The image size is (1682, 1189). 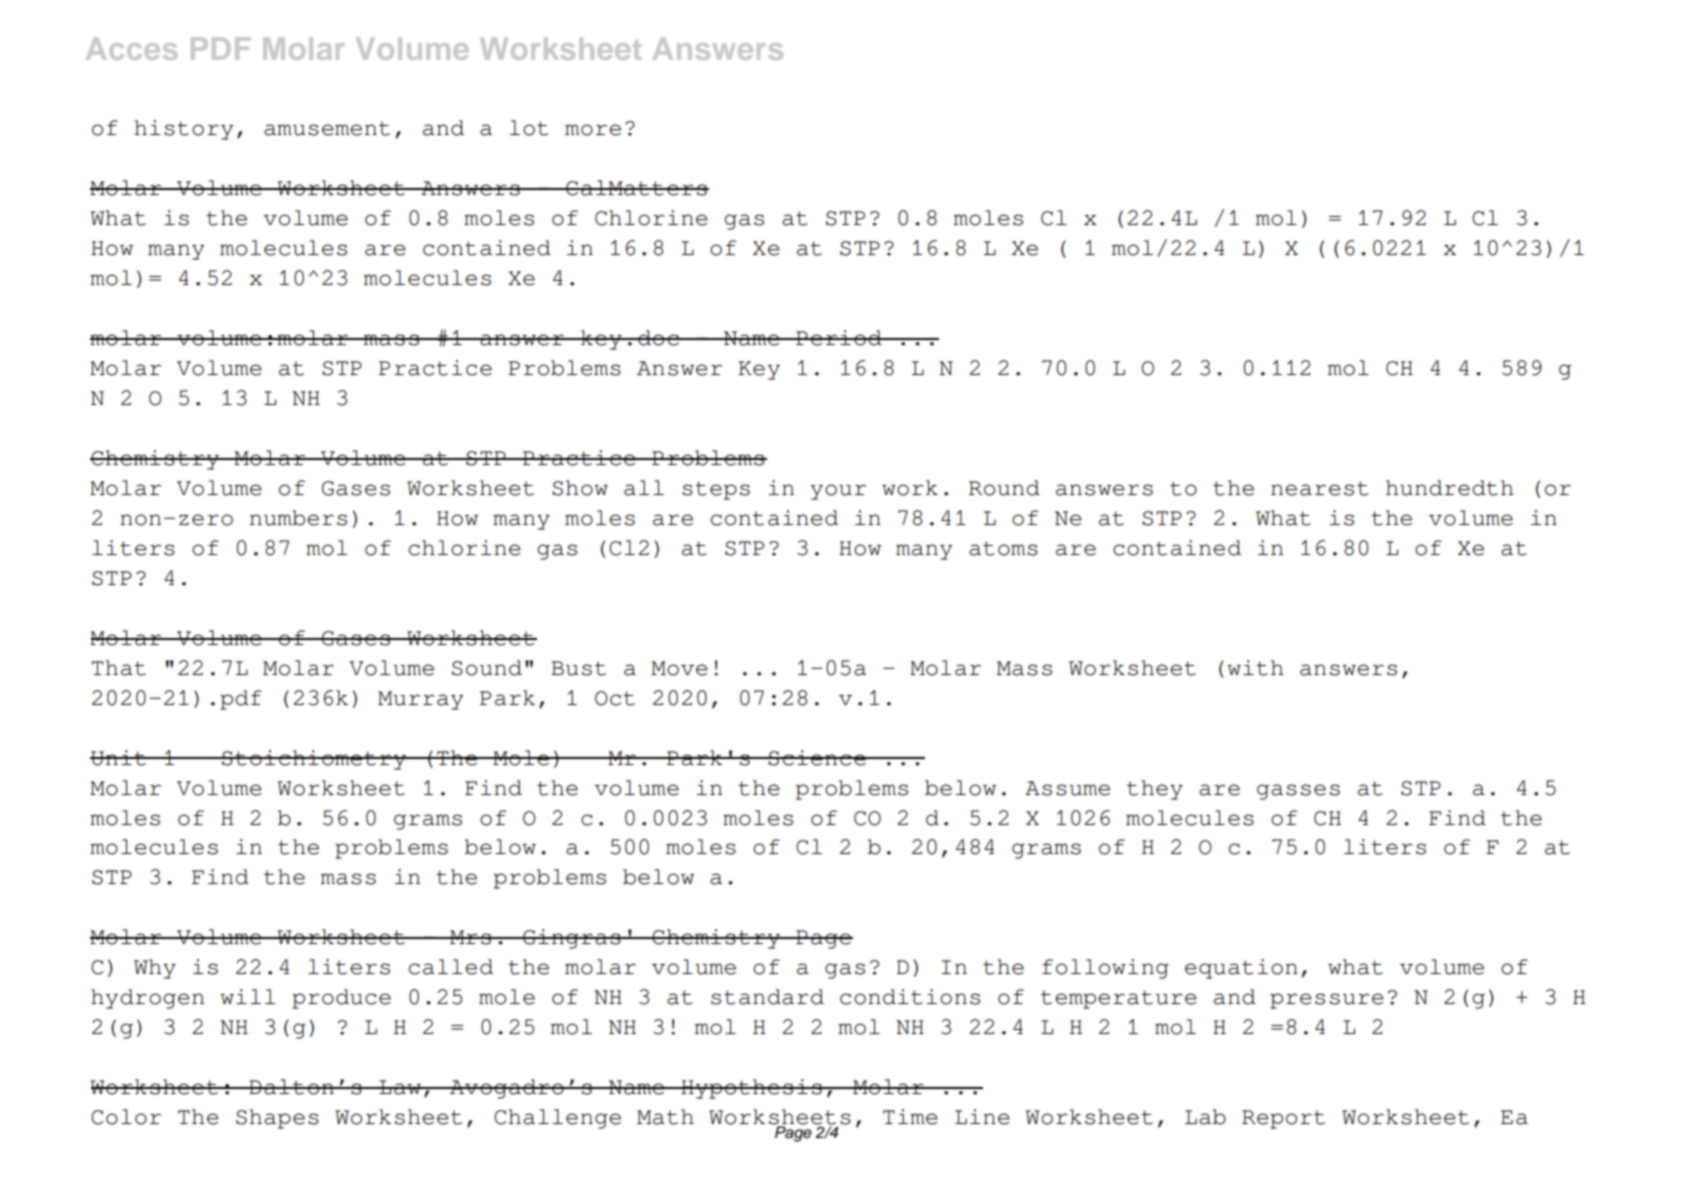 I want to click on Shapes, so click(x=277, y=1119).
